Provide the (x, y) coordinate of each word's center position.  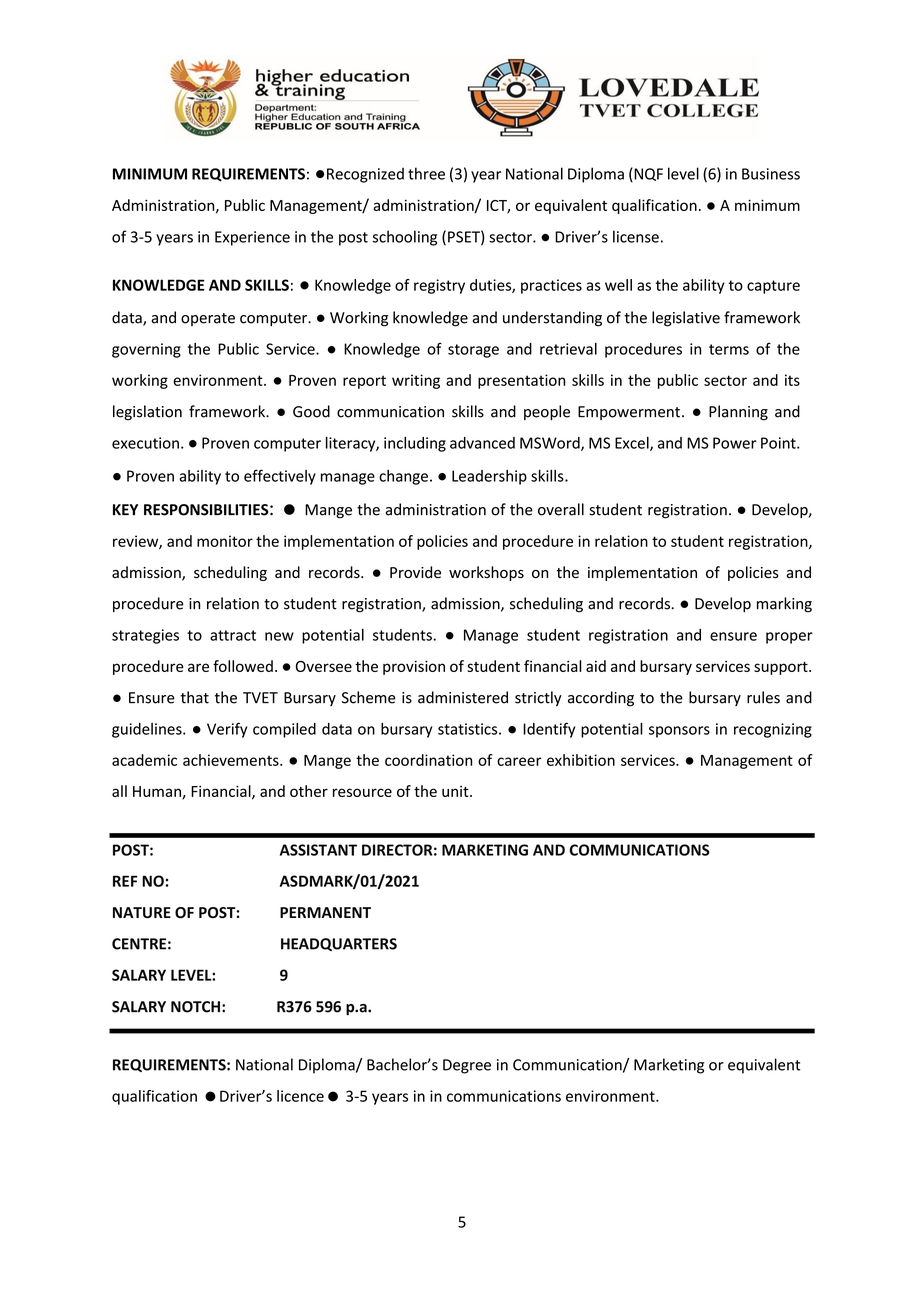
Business (771, 174)
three (426, 173)
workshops (486, 573)
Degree (467, 1066)
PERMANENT (325, 912)
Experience (252, 238)
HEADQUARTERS (339, 944)
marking (784, 605)
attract (233, 635)
